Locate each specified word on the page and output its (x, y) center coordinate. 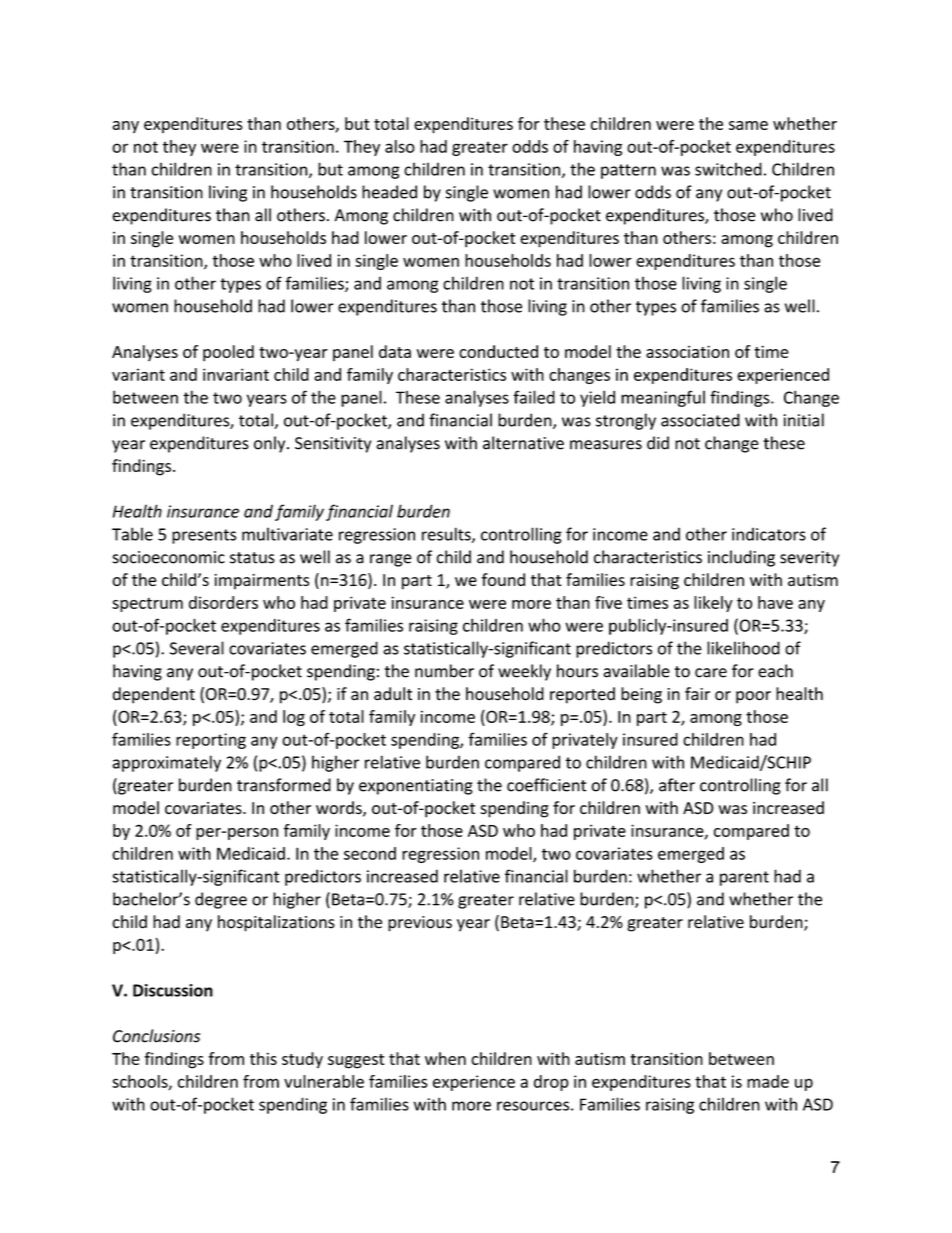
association (687, 351)
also (400, 146)
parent (744, 878)
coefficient (547, 785)
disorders (223, 602)
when (445, 1058)
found (503, 579)
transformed (284, 785)
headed (389, 192)
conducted (498, 351)
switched (728, 169)
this (263, 1058)
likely (713, 604)
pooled (228, 353)
